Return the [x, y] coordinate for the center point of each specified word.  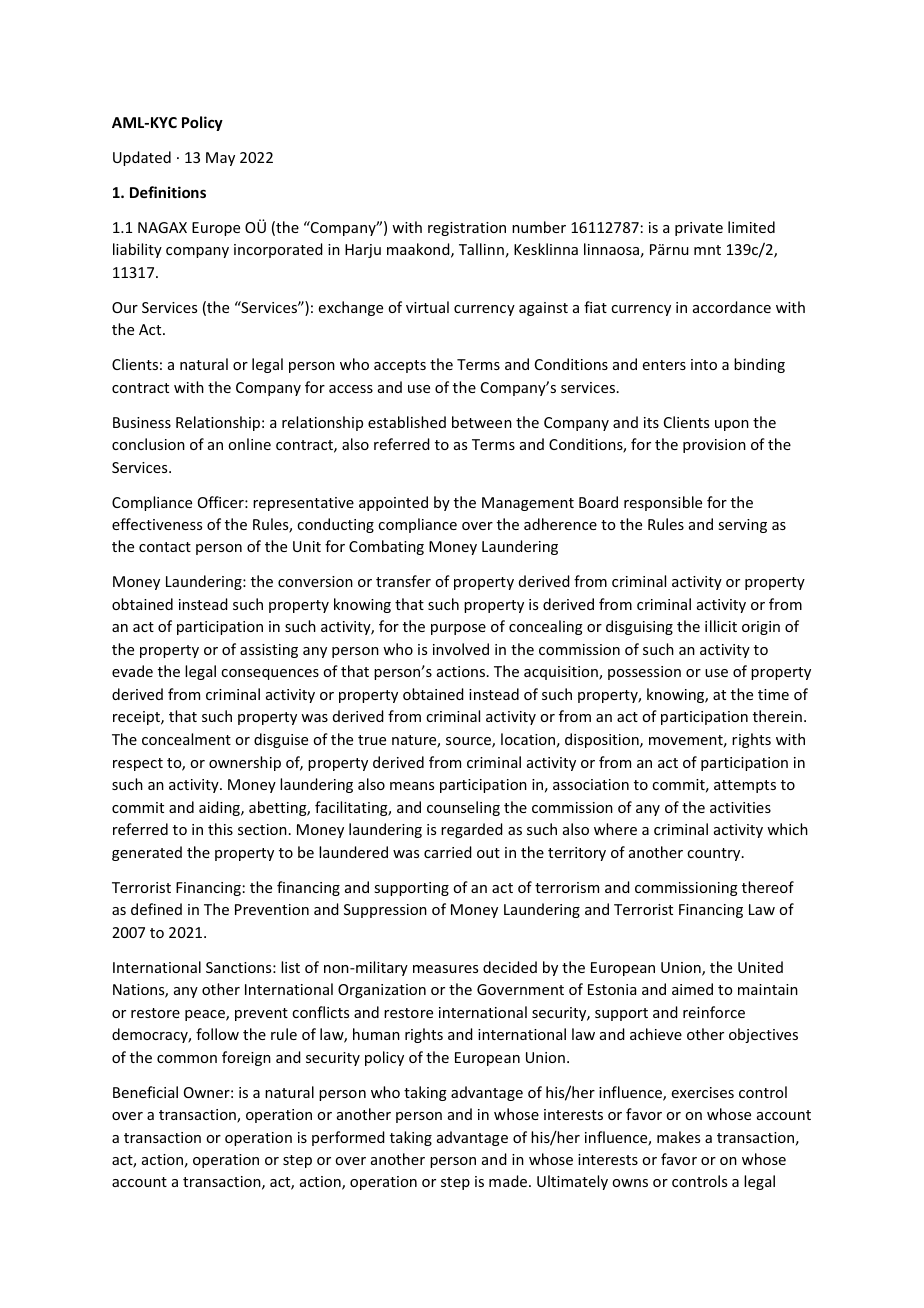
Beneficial [145, 1092]
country [715, 854]
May [220, 159]
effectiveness [157, 524]
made [509, 1181]
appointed [393, 503]
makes [678, 1137]
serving [742, 526]
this [220, 829]
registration [467, 229]
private [699, 229]
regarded [472, 830]
